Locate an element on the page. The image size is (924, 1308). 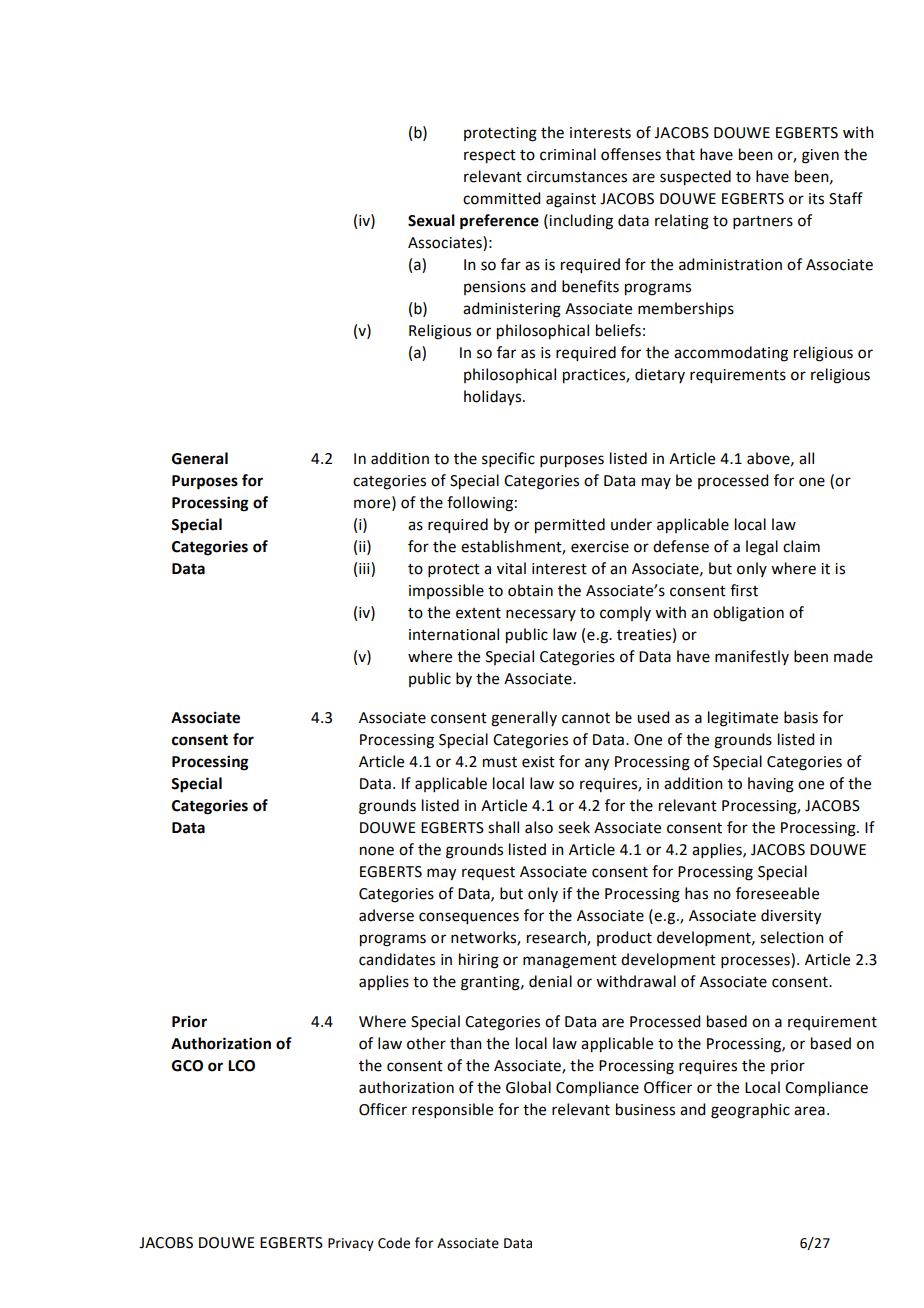
Sexual is located at coordinates (431, 220).
